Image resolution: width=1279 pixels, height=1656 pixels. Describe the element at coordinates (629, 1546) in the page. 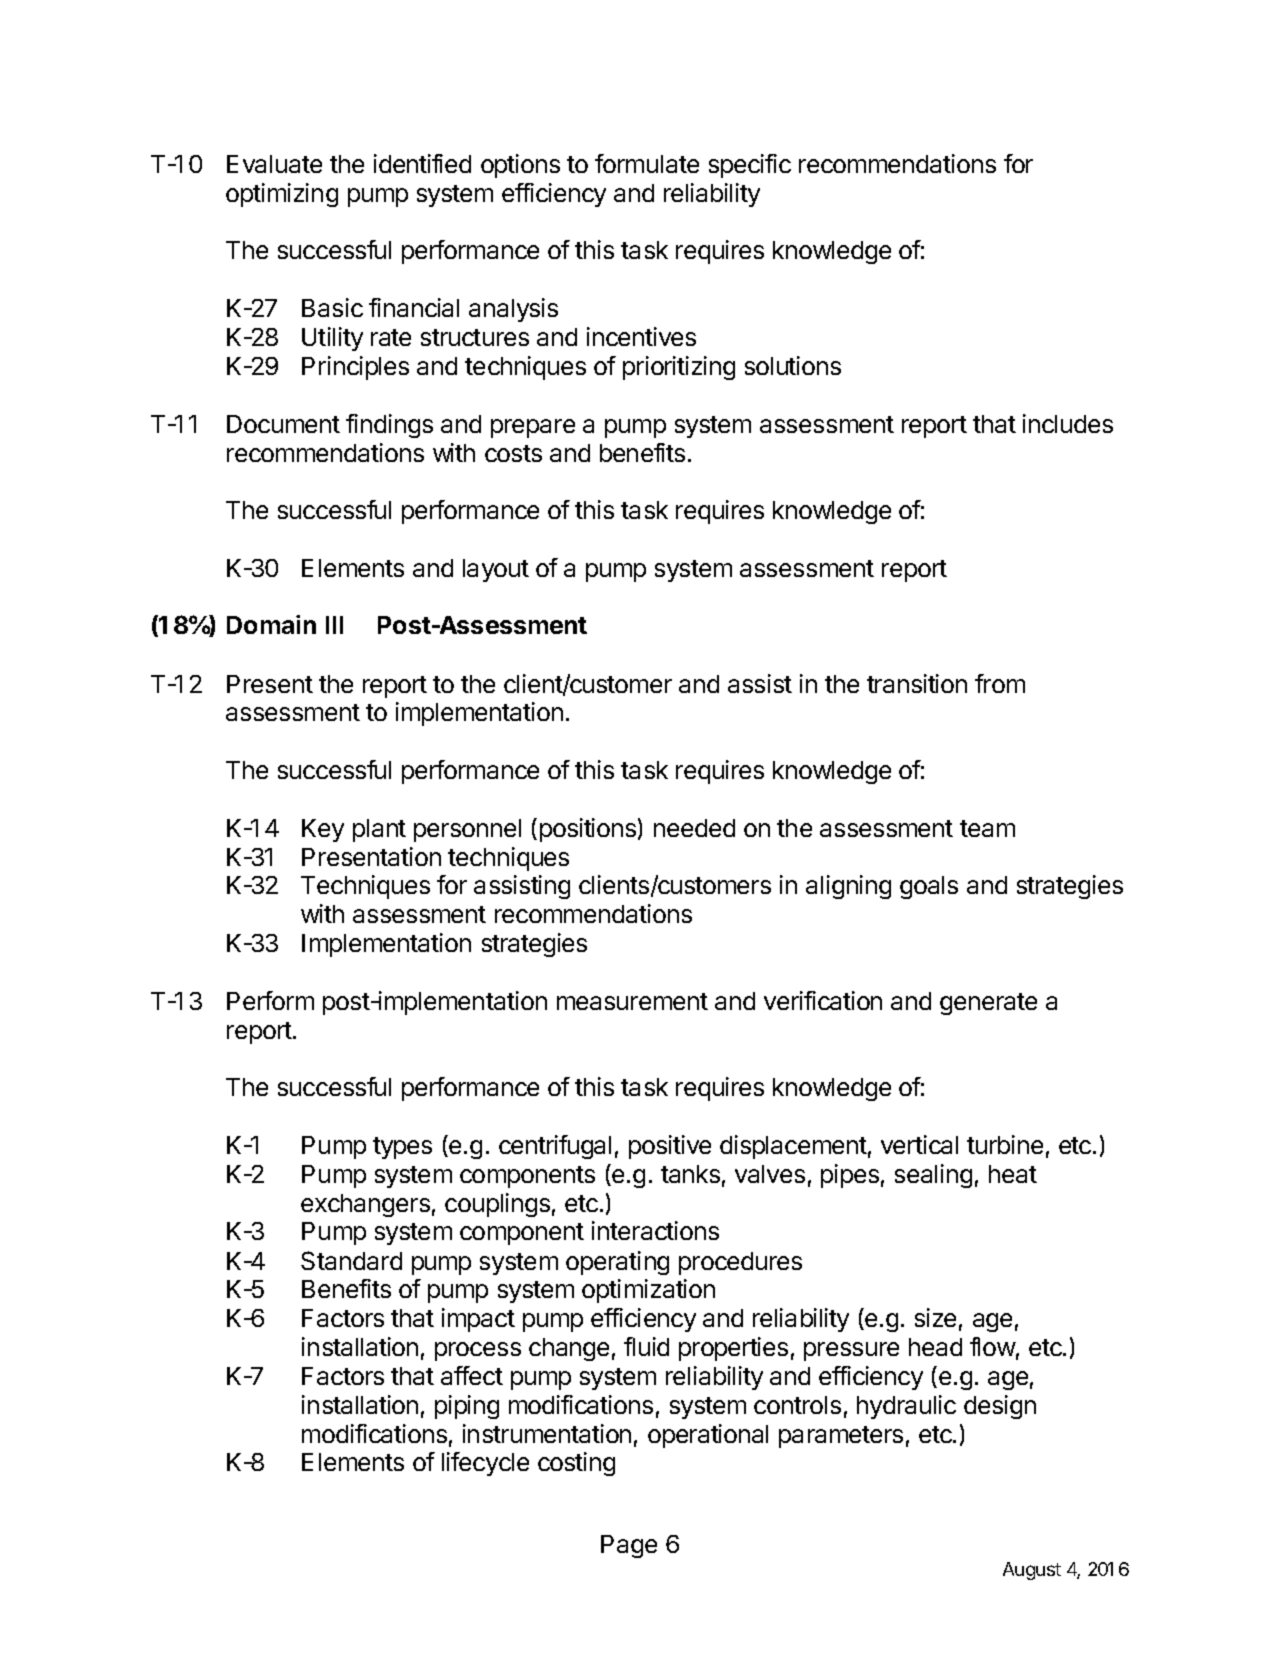

I see `Page` at that location.
